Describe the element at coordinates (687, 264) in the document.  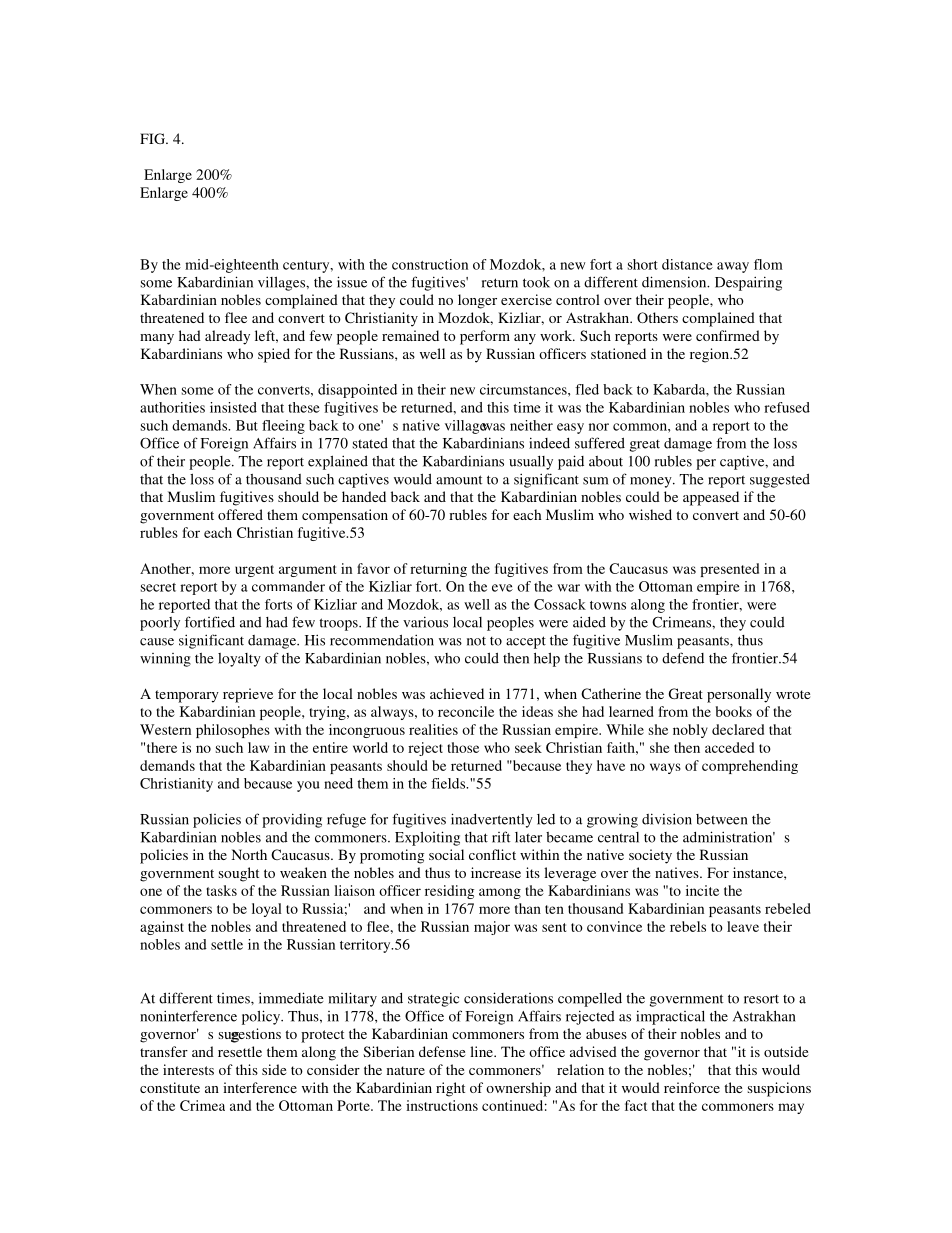
I see `distance` at that location.
